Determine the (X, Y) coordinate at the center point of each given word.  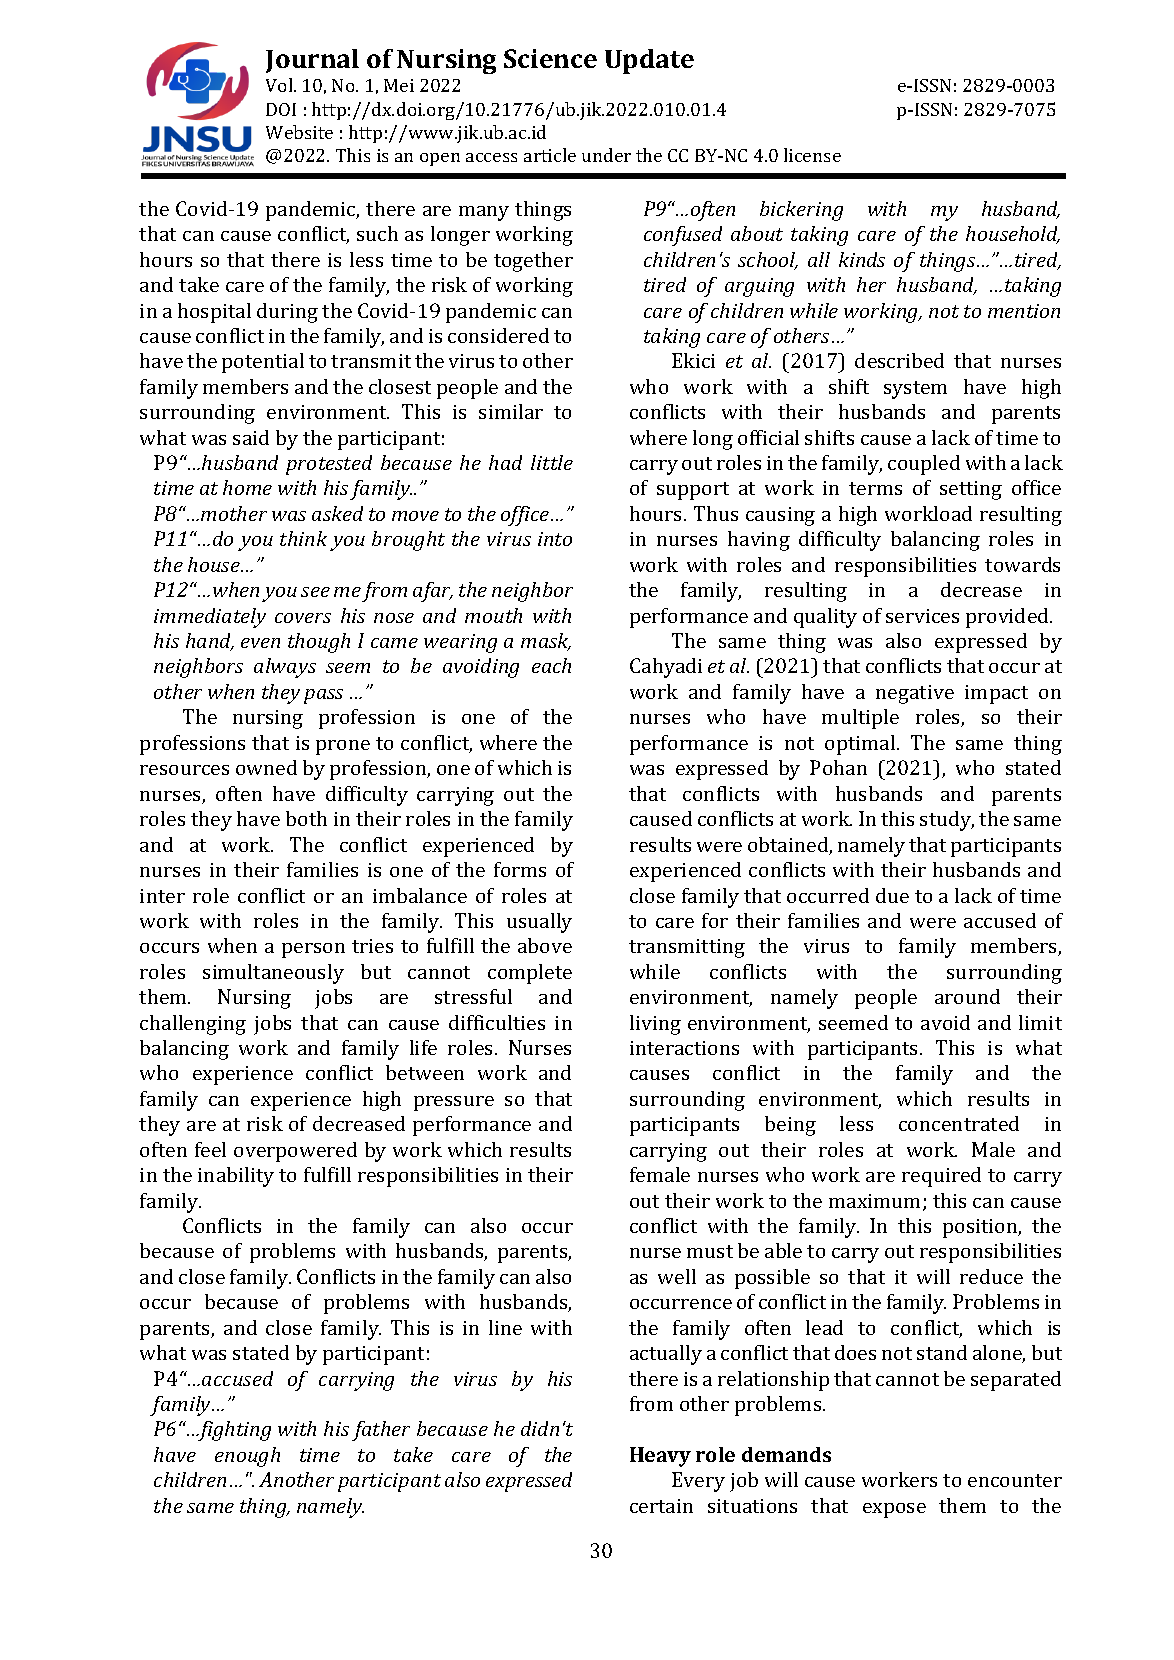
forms (520, 869)
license (812, 155)
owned (266, 767)
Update (649, 61)
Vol (280, 85)
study (947, 821)
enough (247, 1457)
